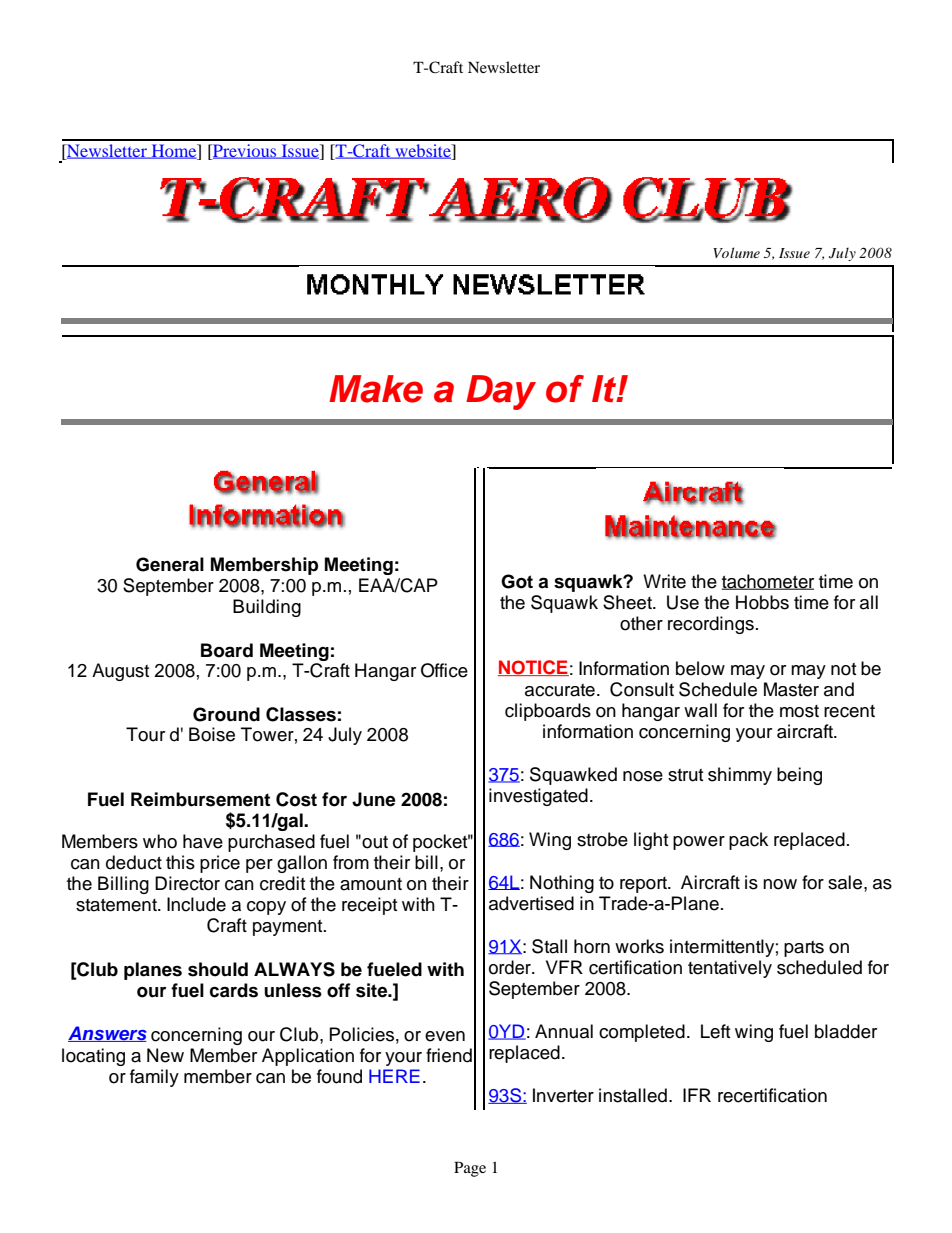 This page has height=1233, width=952. Describe the element at coordinates (791, 689) in the page. I see `Master` at that location.
